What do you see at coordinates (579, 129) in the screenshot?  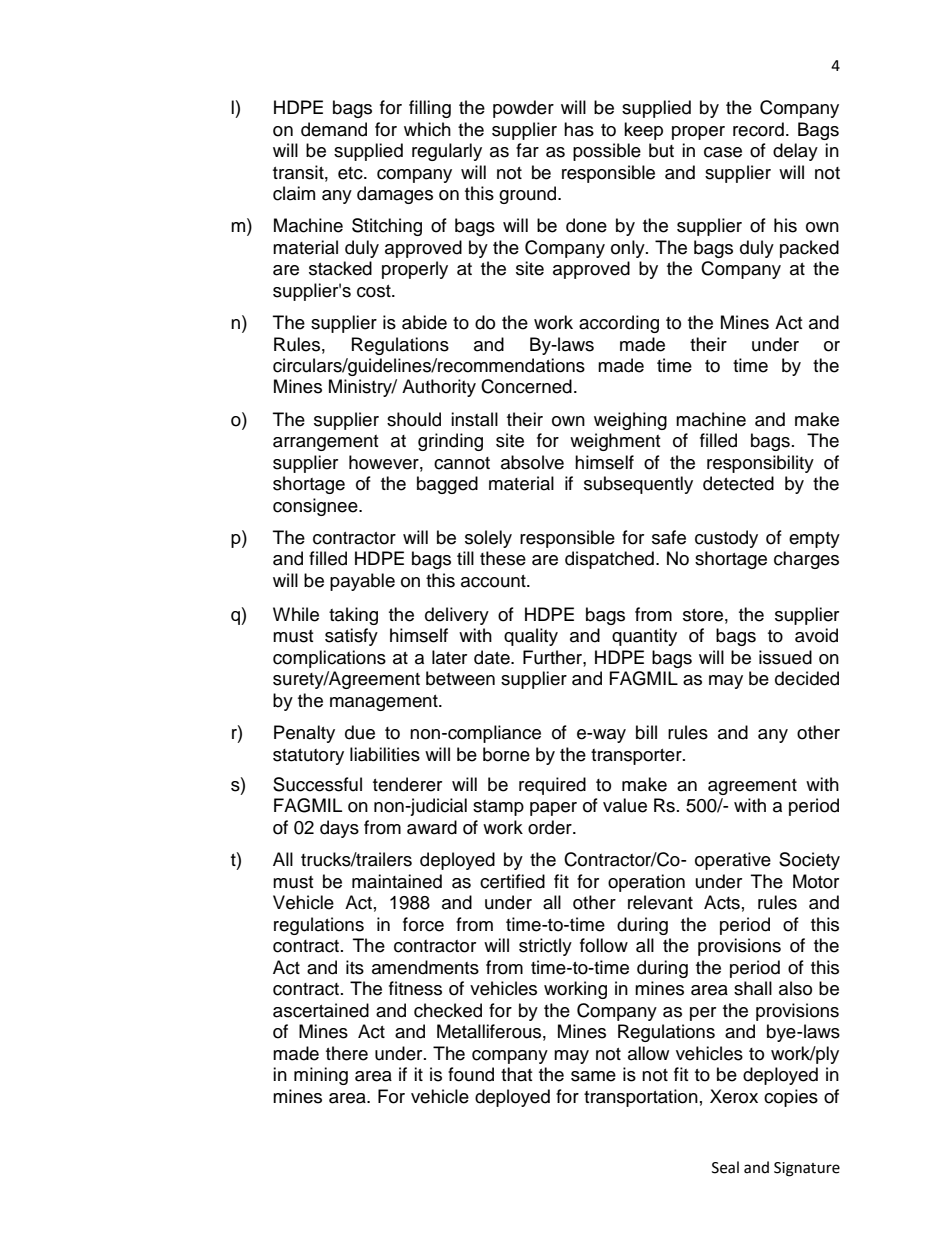 I see `has` at bounding box center [579, 129].
